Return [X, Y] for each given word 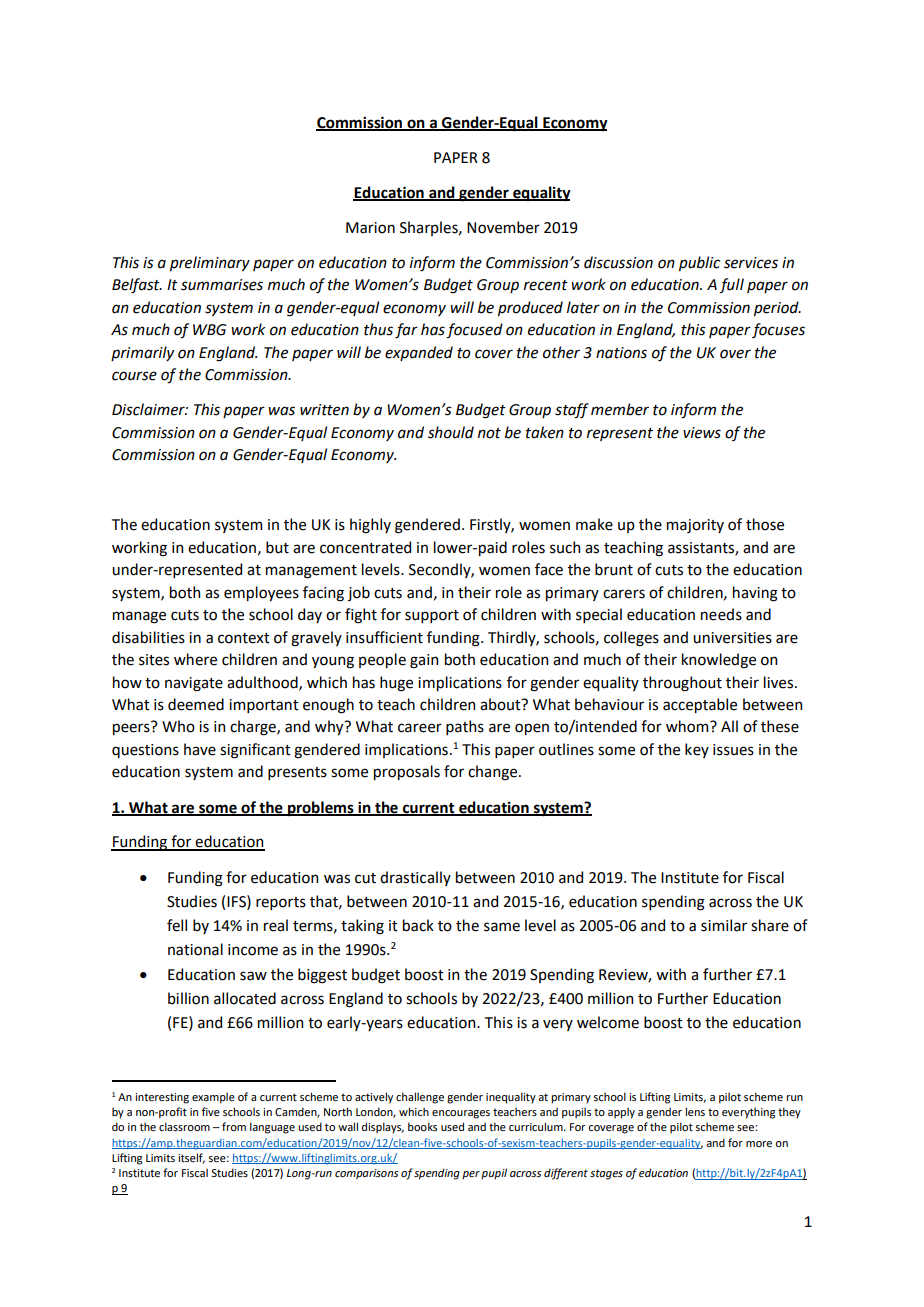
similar [724, 925]
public [699, 263]
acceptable [700, 705]
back [418, 925]
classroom [184, 1126]
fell [177, 925]
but [277, 547]
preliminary [210, 263]
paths [465, 727]
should [451, 432]
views [702, 433]
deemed [196, 704]
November [503, 227]
